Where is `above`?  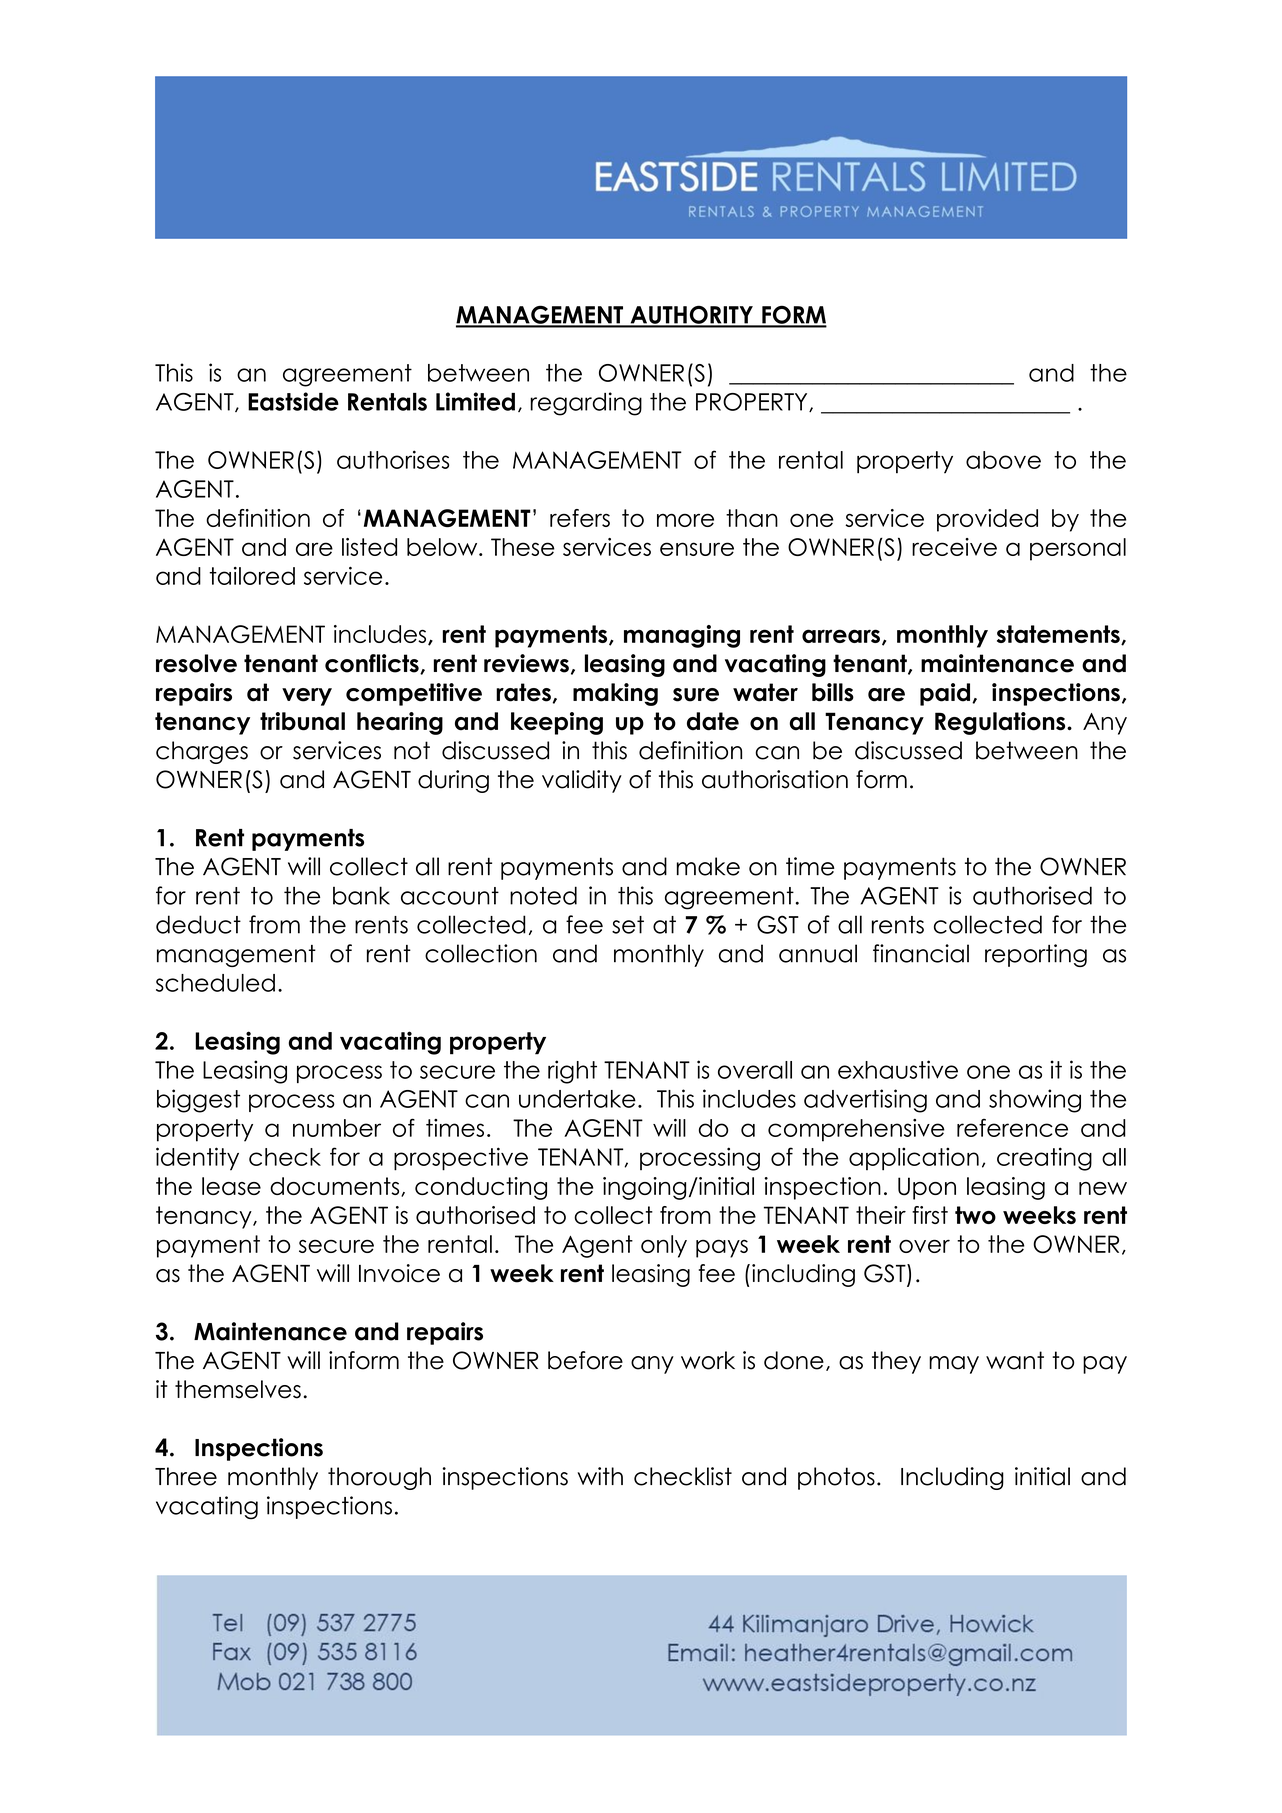
above is located at coordinates (1003, 460).
